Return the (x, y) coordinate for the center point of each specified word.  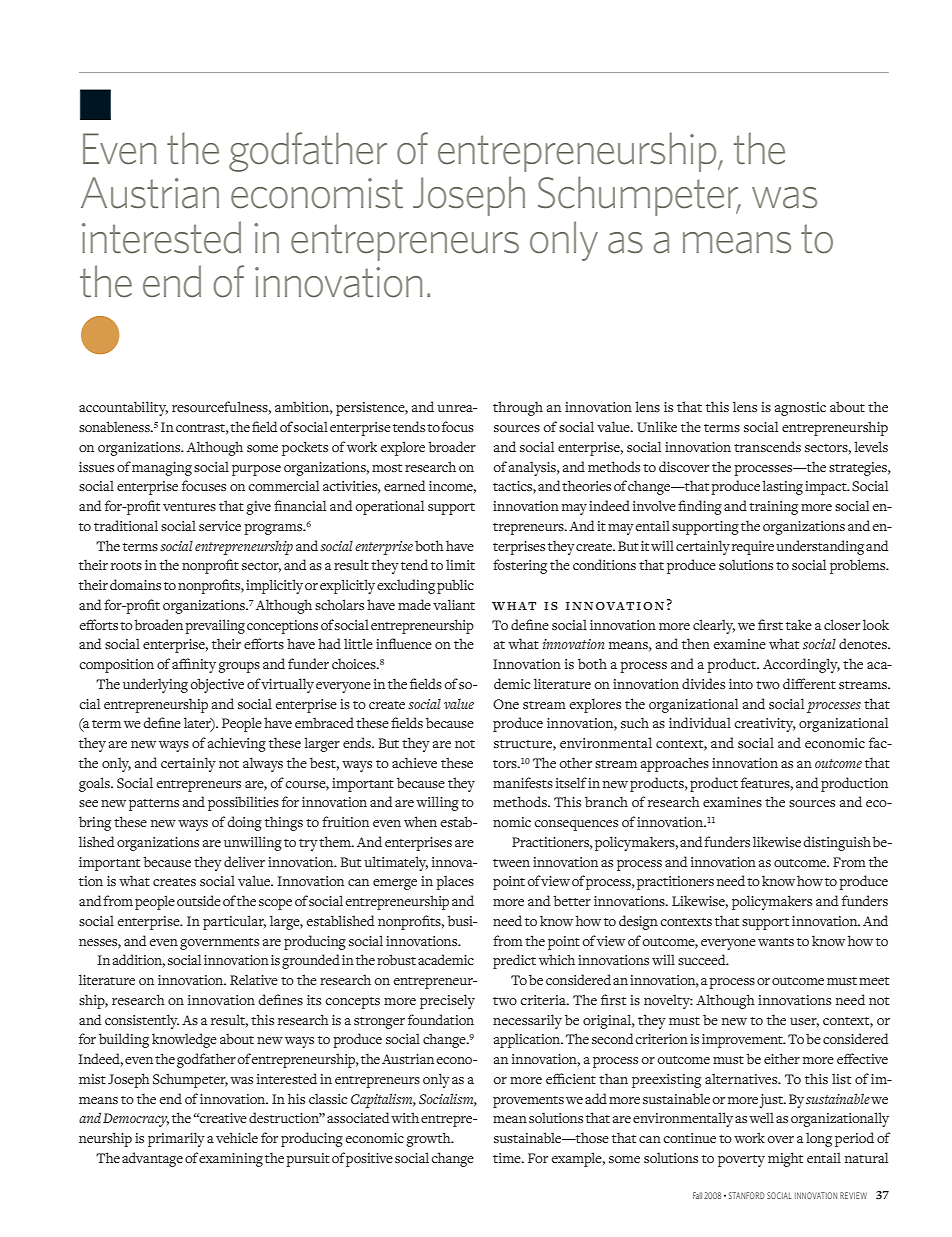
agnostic (800, 409)
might (785, 1159)
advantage (152, 1159)
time (508, 1158)
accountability (123, 408)
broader (452, 446)
